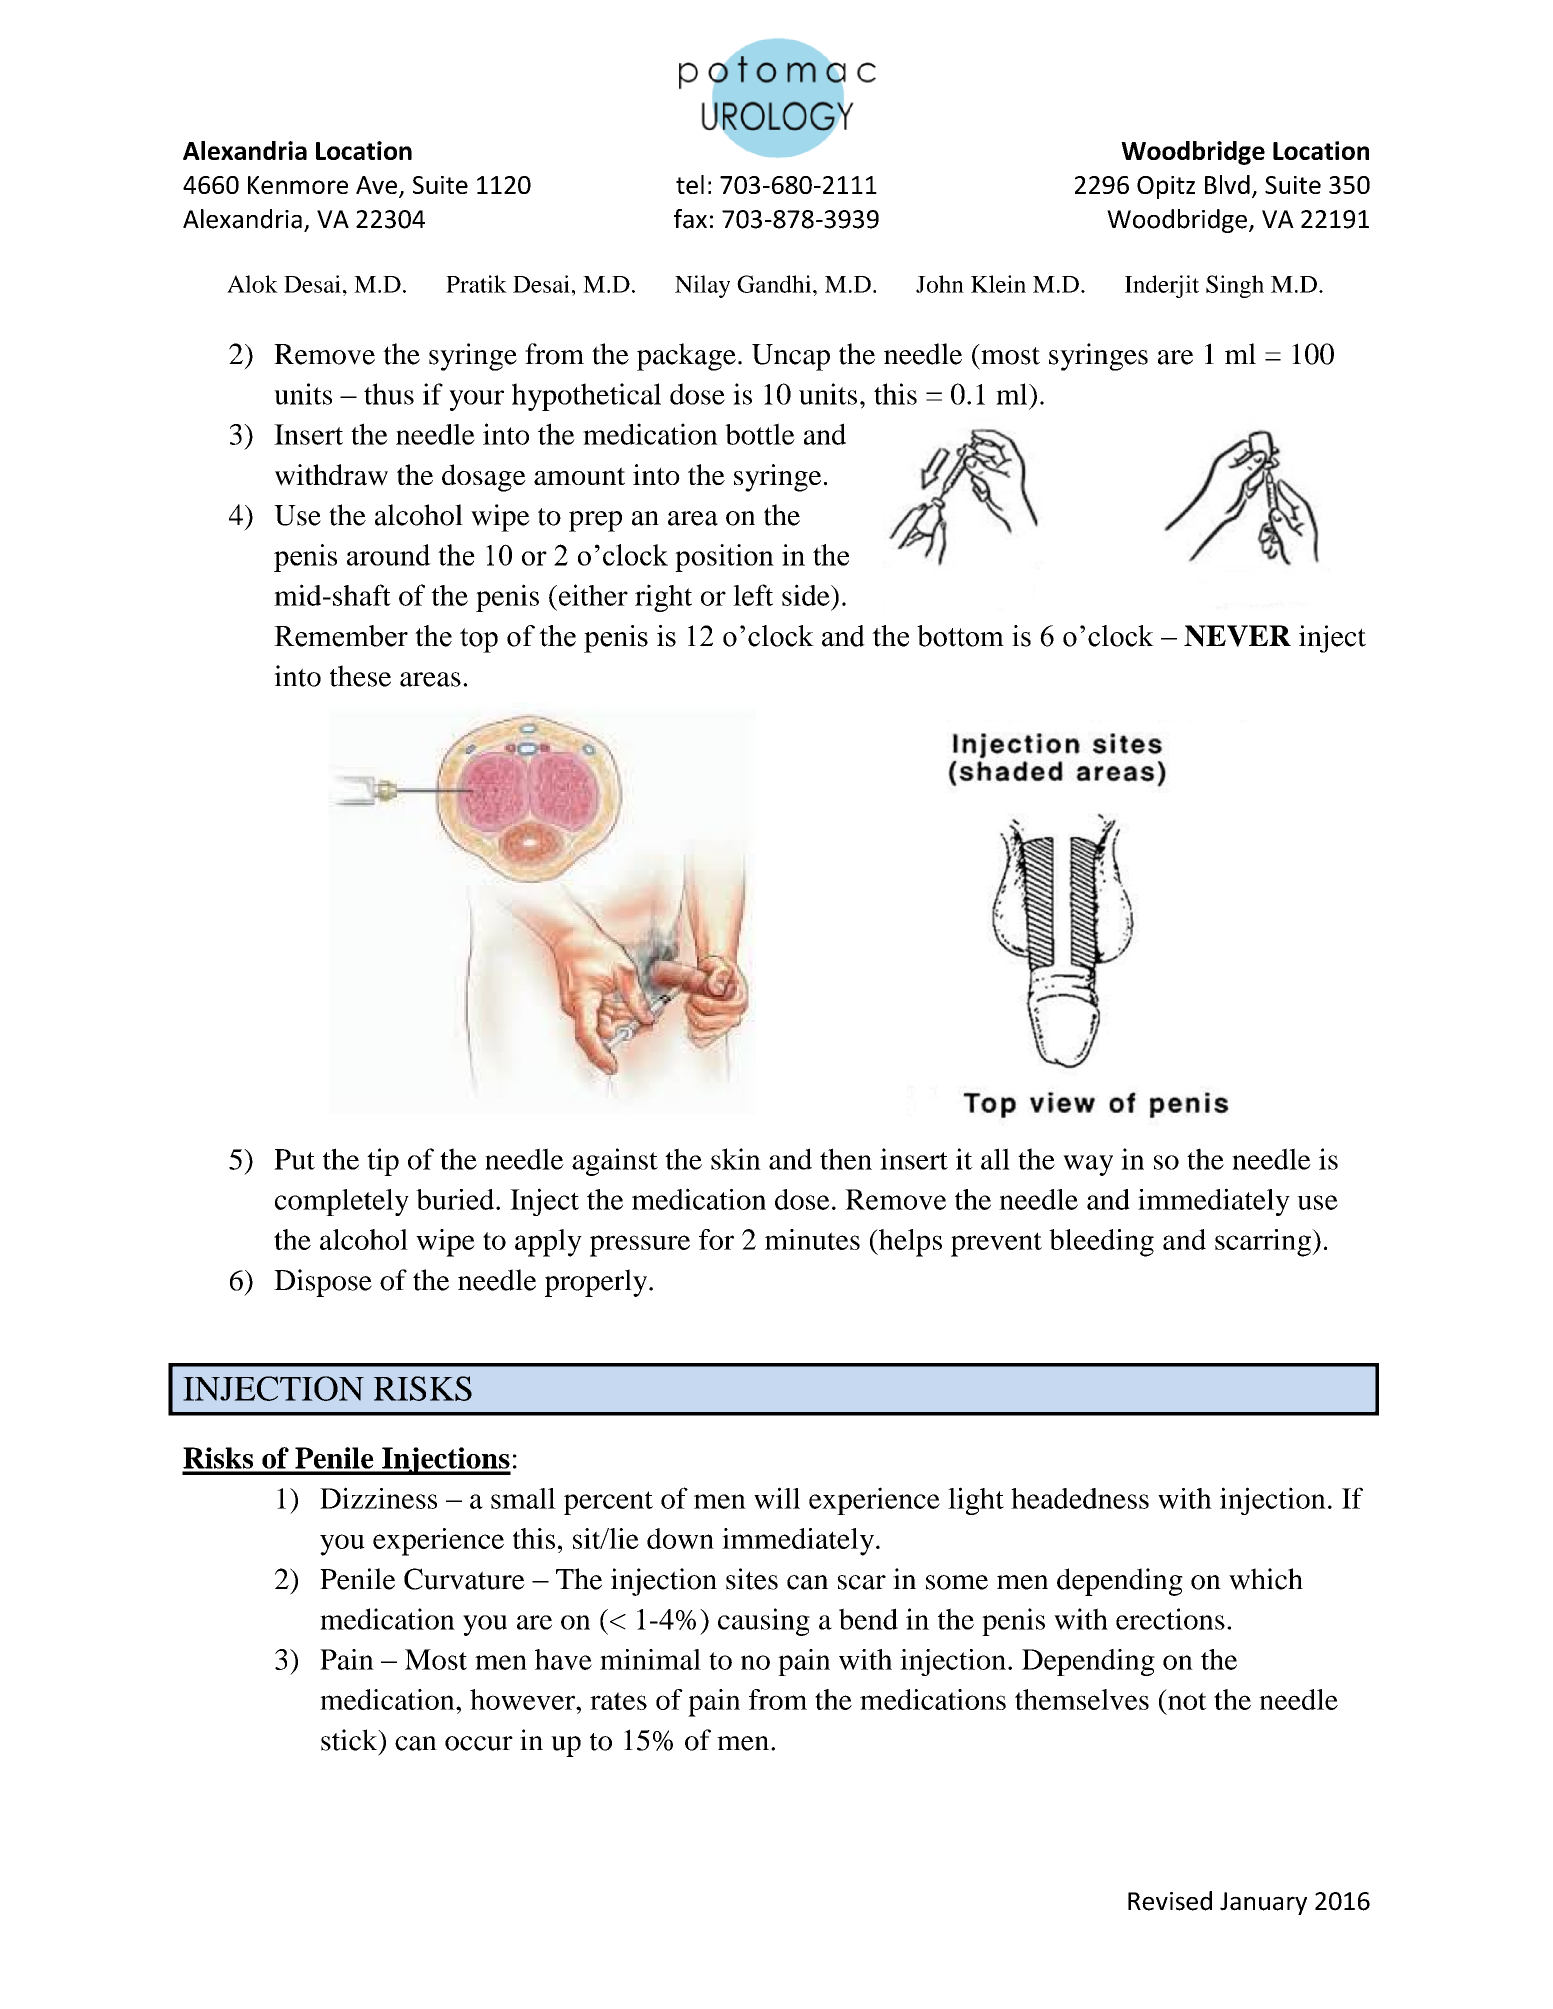 This image has width=1553, height=2009. I want to click on occur, so click(479, 1743).
